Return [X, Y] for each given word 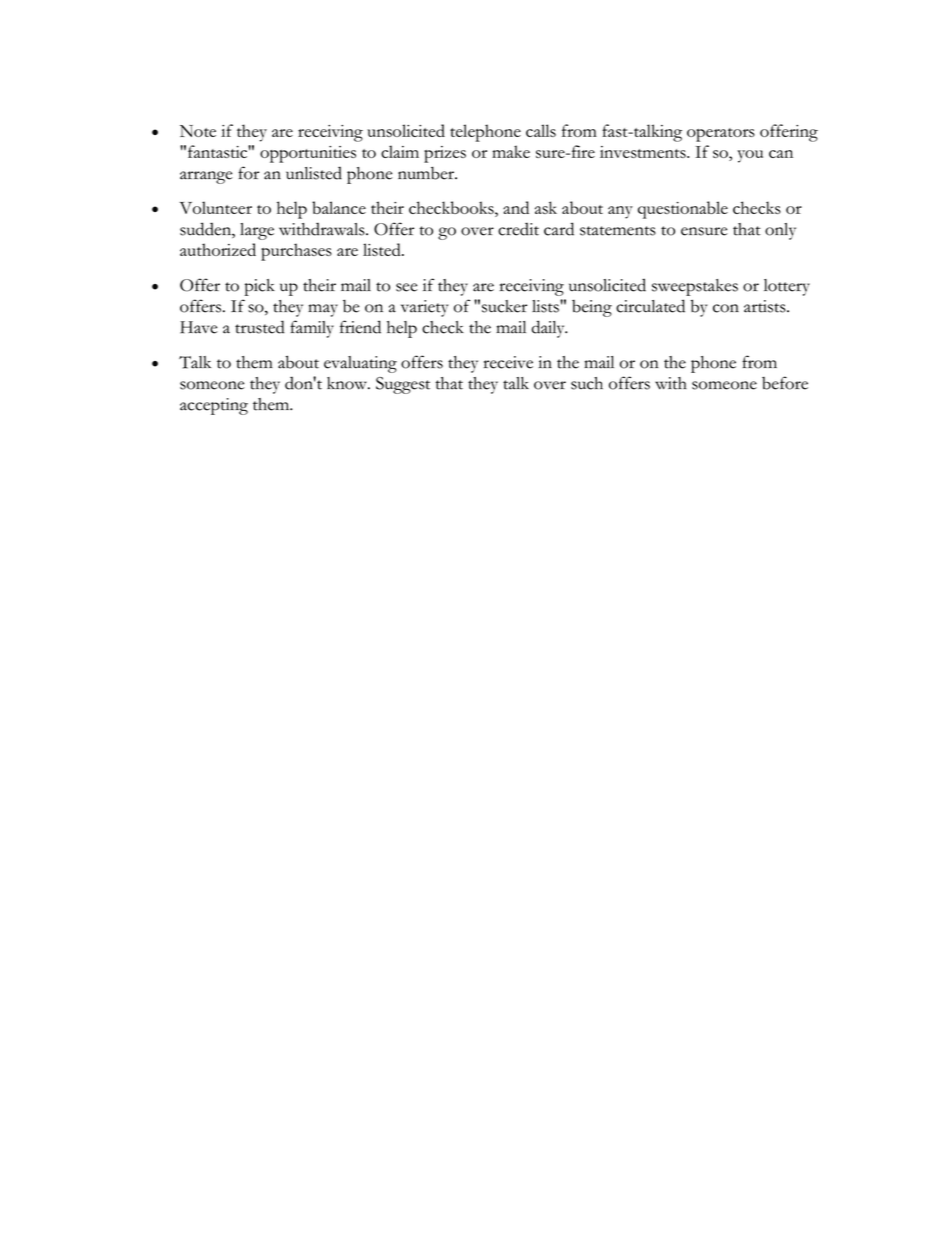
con [726, 308]
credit [518, 229]
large [257, 231]
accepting [214, 406]
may [323, 310]
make [511, 151]
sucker [504, 306]
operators [721, 135]
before [785, 383]
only [780, 231]
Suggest [403, 385]
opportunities [308, 154]
